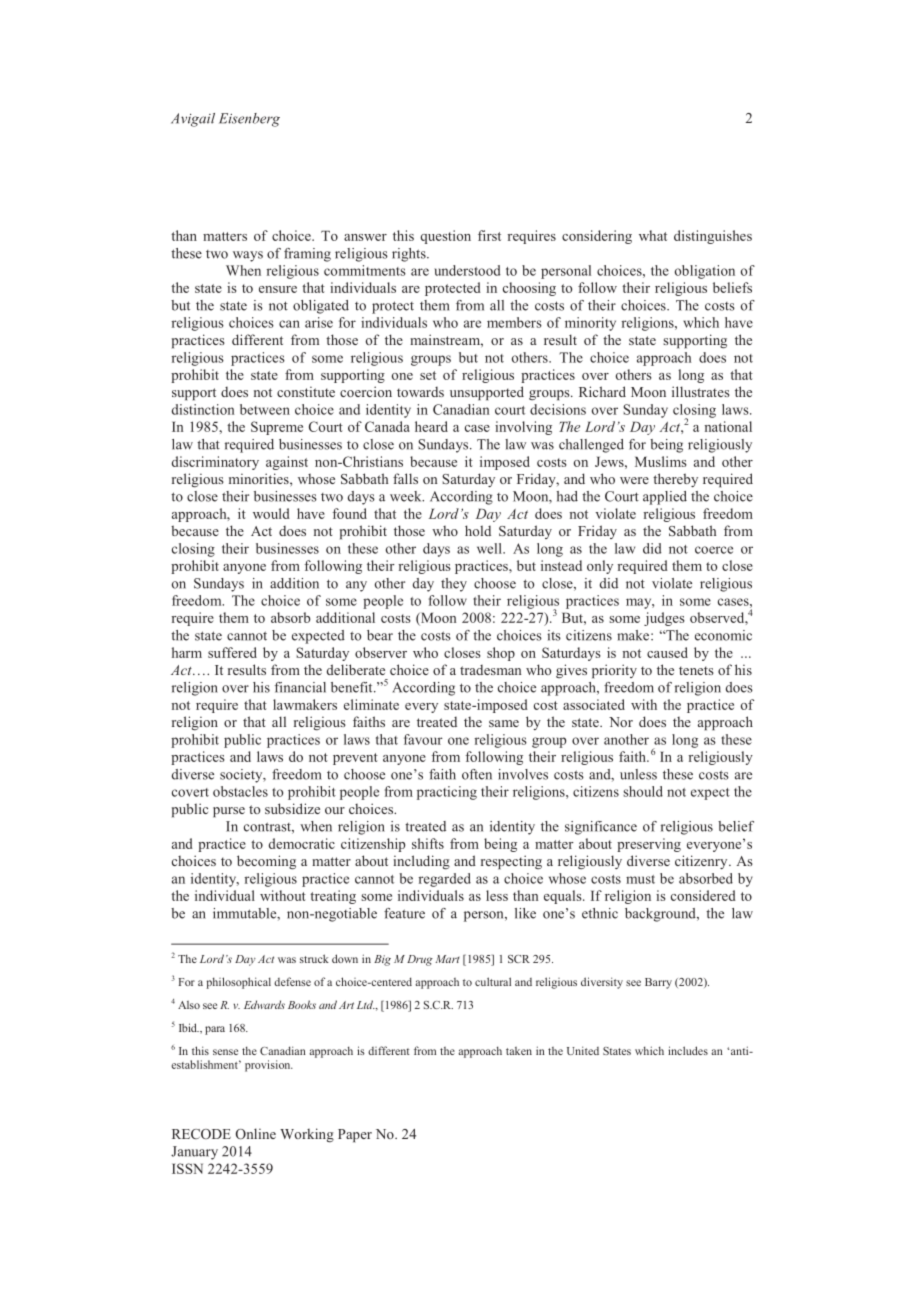 The width and height of the screenshot is (924, 1308). I want to click on favour, so click(423, 739).
